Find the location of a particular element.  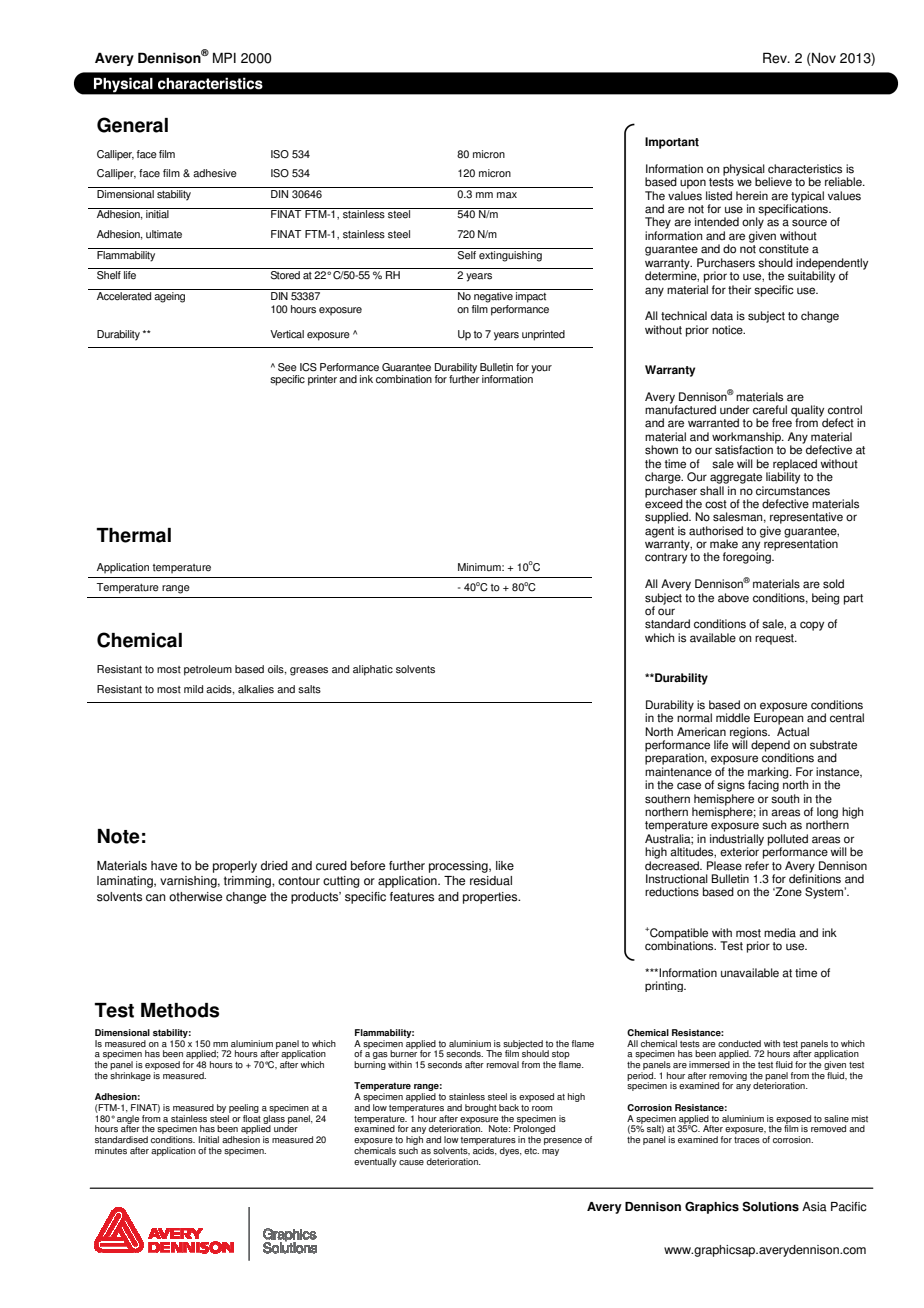

Solutions is located at coordinates (770, 1206).
